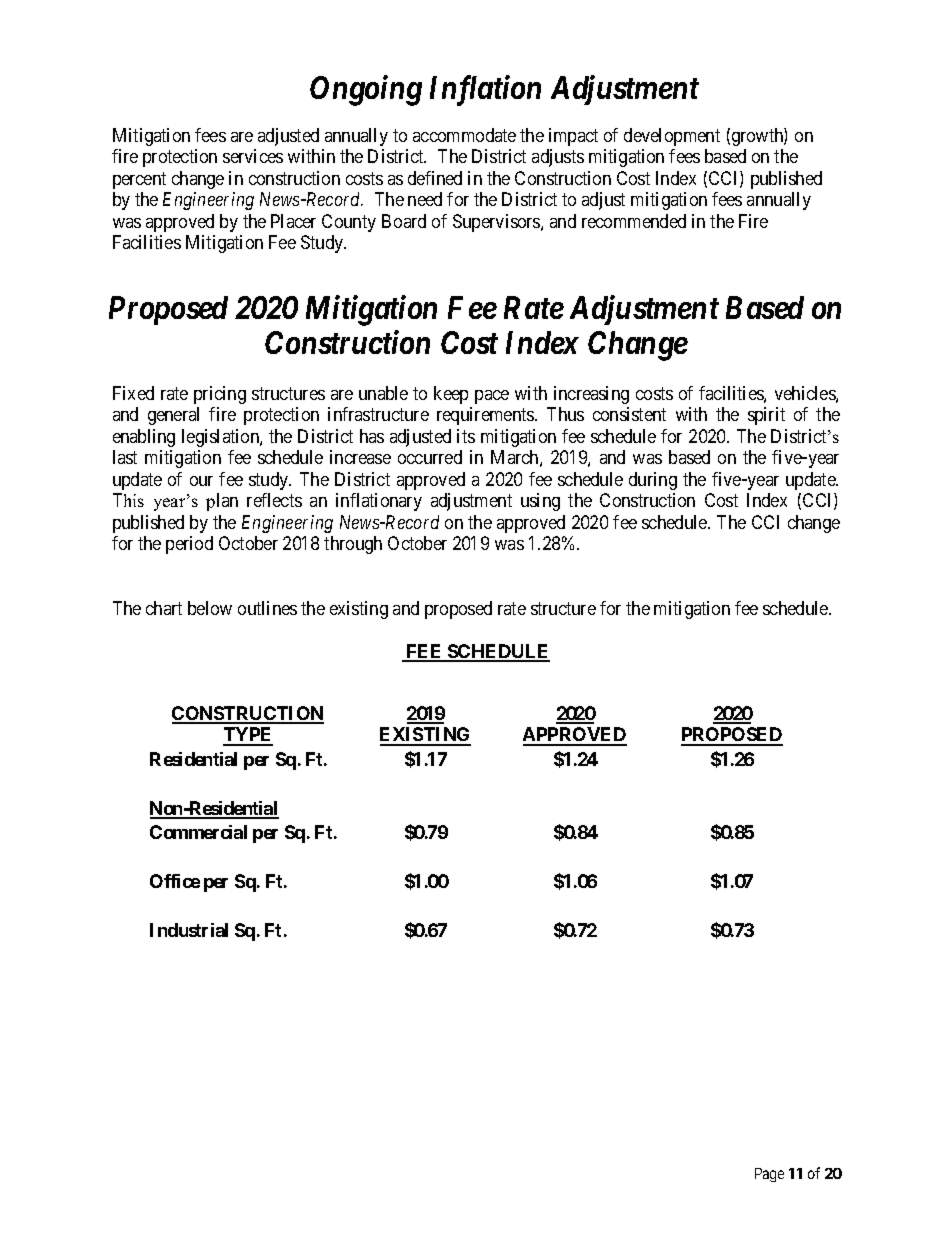  I want to click on Commercial, so click(198, 832).
